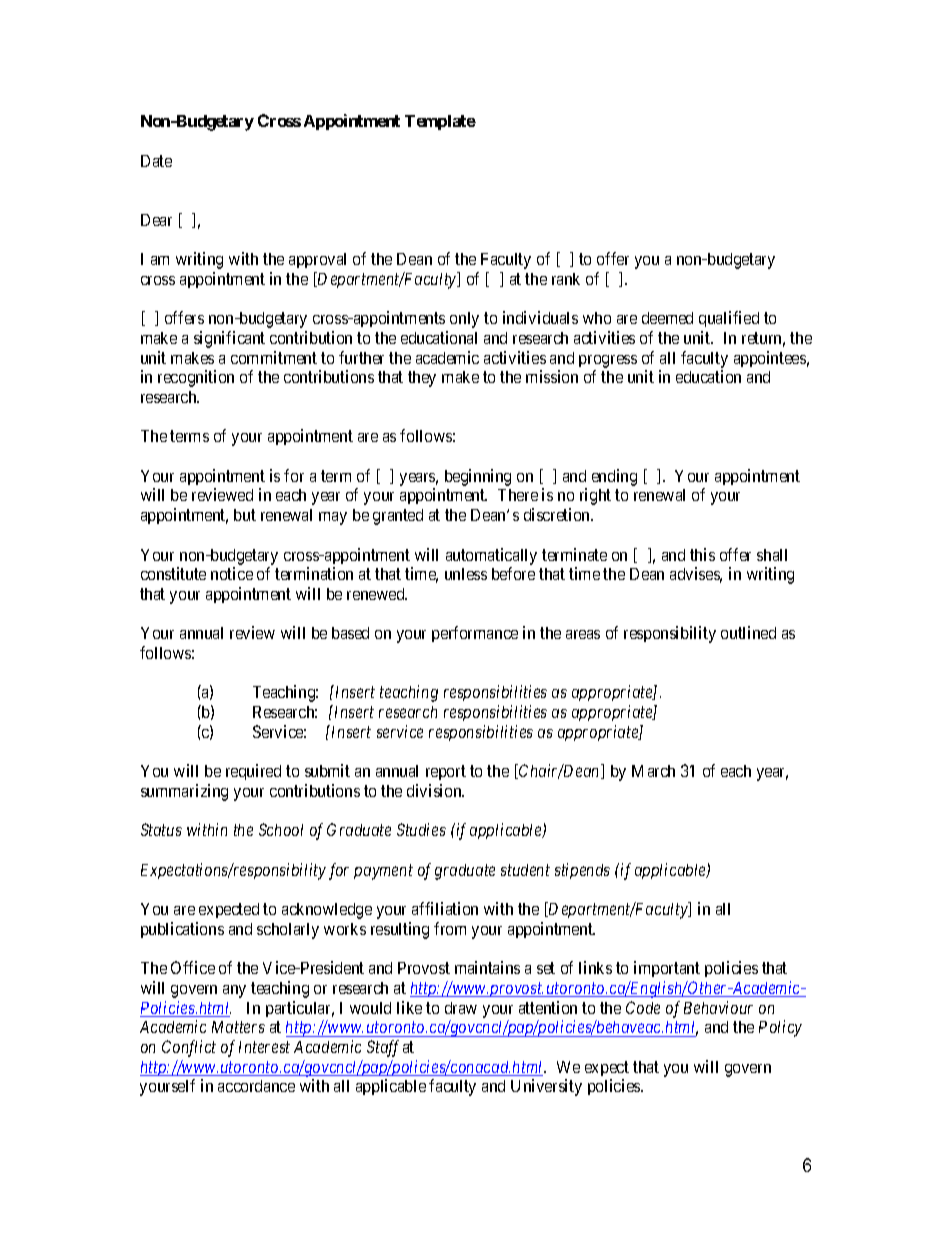 Image resolution: width=952 pixels, height=1233 pixels. Describe the element at coordinates (729, 319) in the screenshot. I see `qualified` at that location.
